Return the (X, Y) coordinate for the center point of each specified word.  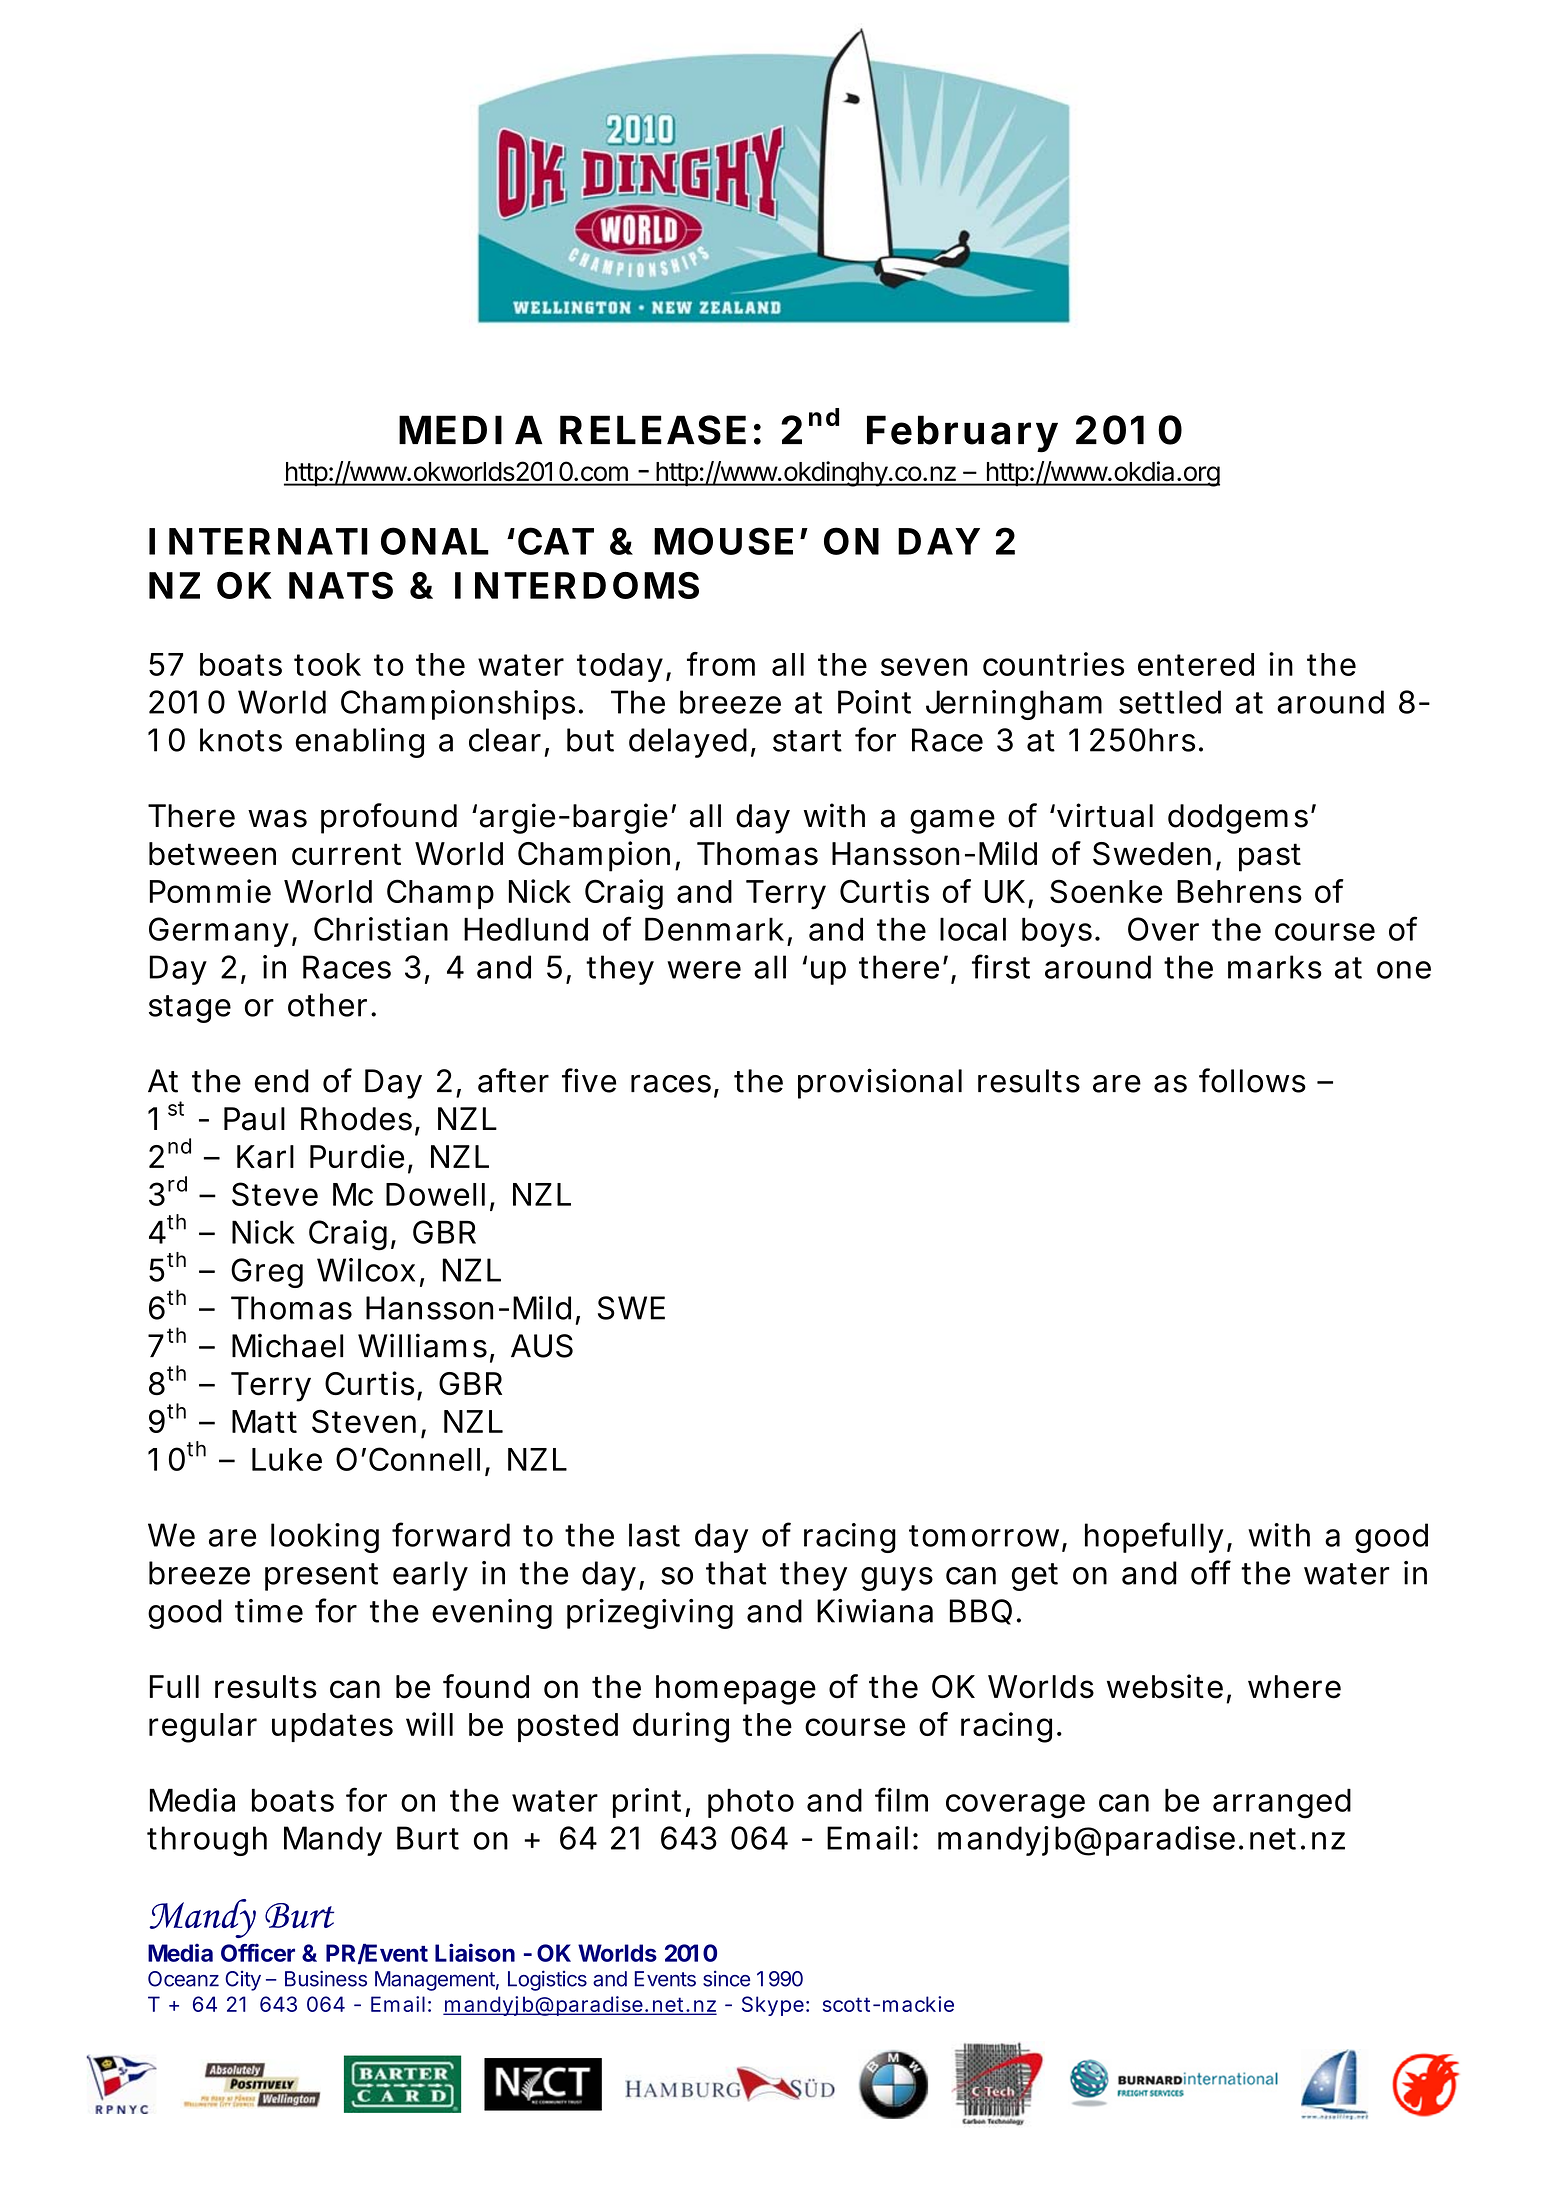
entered (1196, 664)
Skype (773, 2006)
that (736, 1573)
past (1270, 857)
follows (1252, 1080)
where (1294, 1687)
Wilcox (366, 1270)
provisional (880, 1083)
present (321, 1577)
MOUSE (723, 541)
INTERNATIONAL (319, 541)
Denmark (714, 929)
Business (326, 1978)
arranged (1282, 1803)
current (346, 854)
